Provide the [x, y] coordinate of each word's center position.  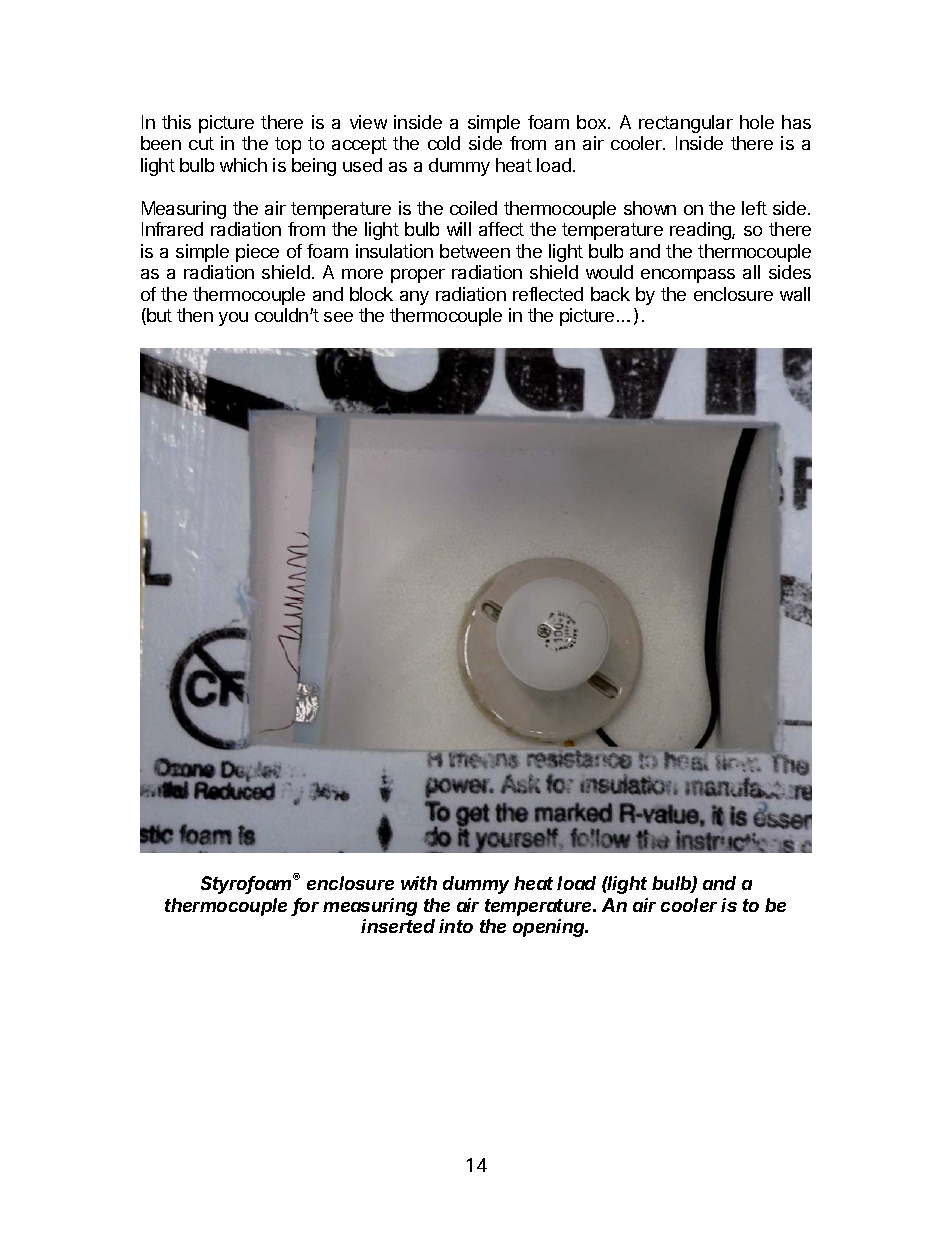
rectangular [686, 124]
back [610, 294]
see [338, 317]
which [243, 165]
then [195, 315]
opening [550, 928]
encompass [688, 276]
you [233, 319]
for [306, 906]
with [419, 883]
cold [444, 143]
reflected [548, 294]
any [414, 298]
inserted [398, 926]
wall [795, 294]
